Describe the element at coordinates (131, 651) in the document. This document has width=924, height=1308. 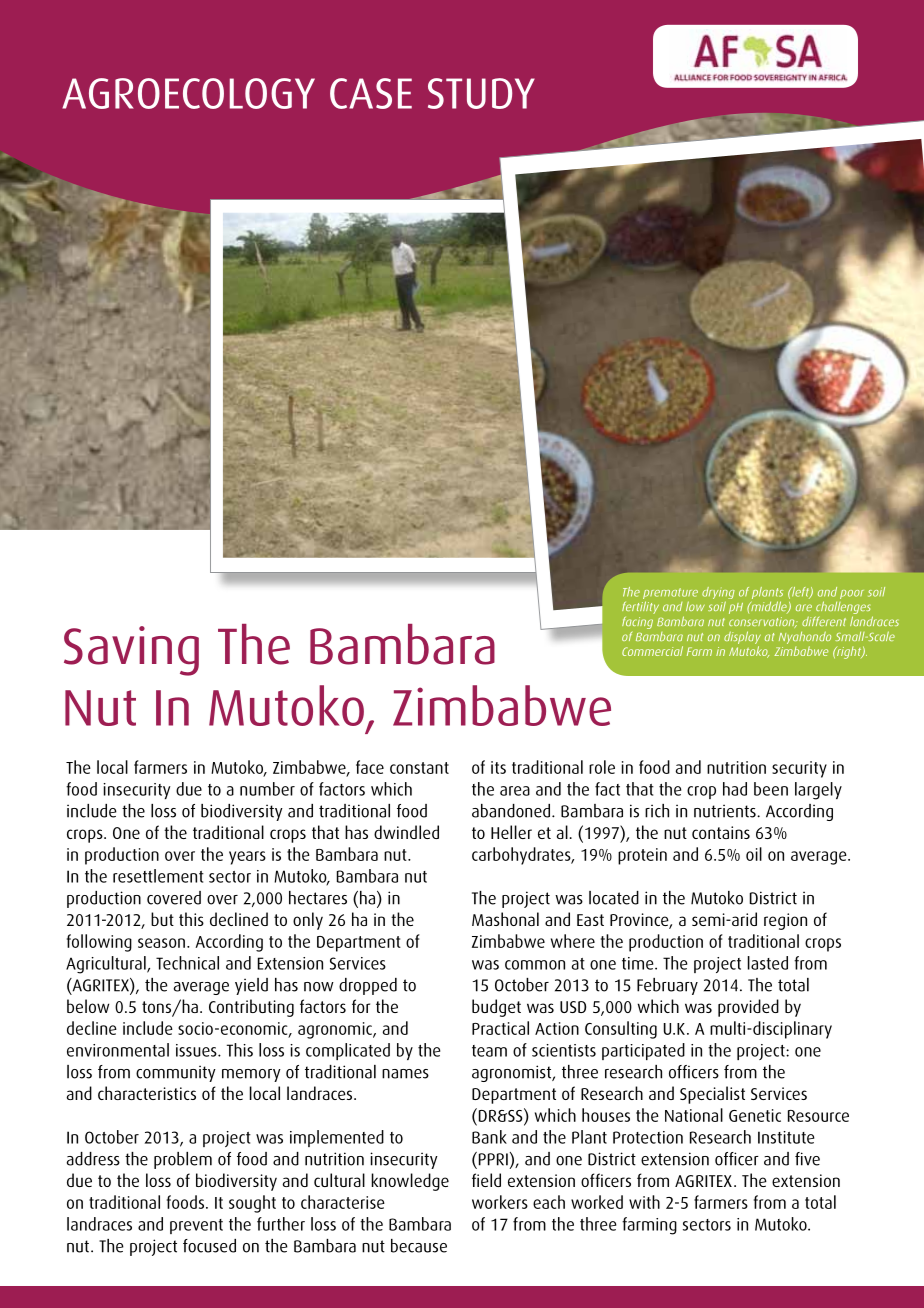
I see `Saving` at that location.
